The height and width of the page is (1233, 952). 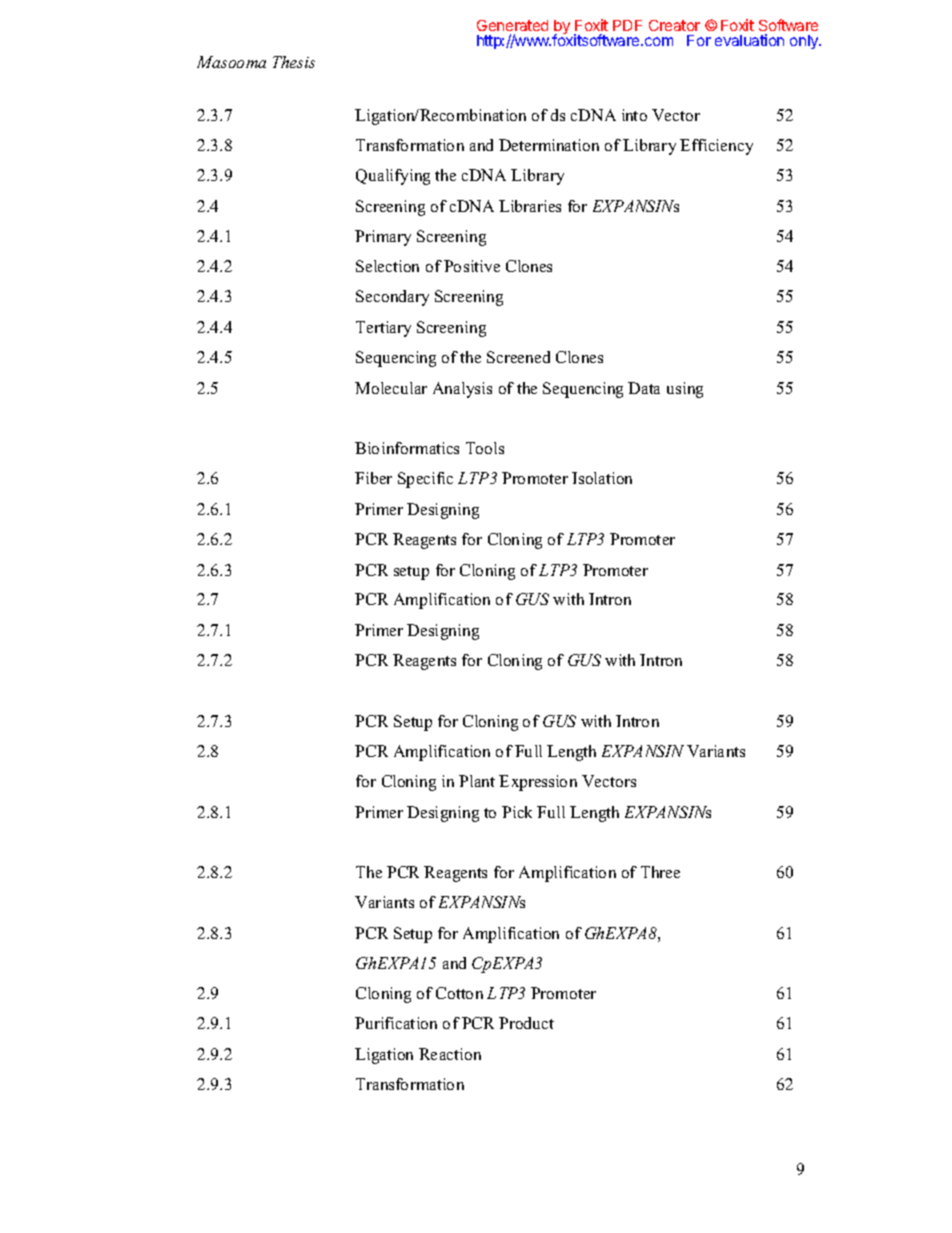 What do you see at coordinates (685, 390) in the page?
I see `using` at bounding box center [685, 390].
